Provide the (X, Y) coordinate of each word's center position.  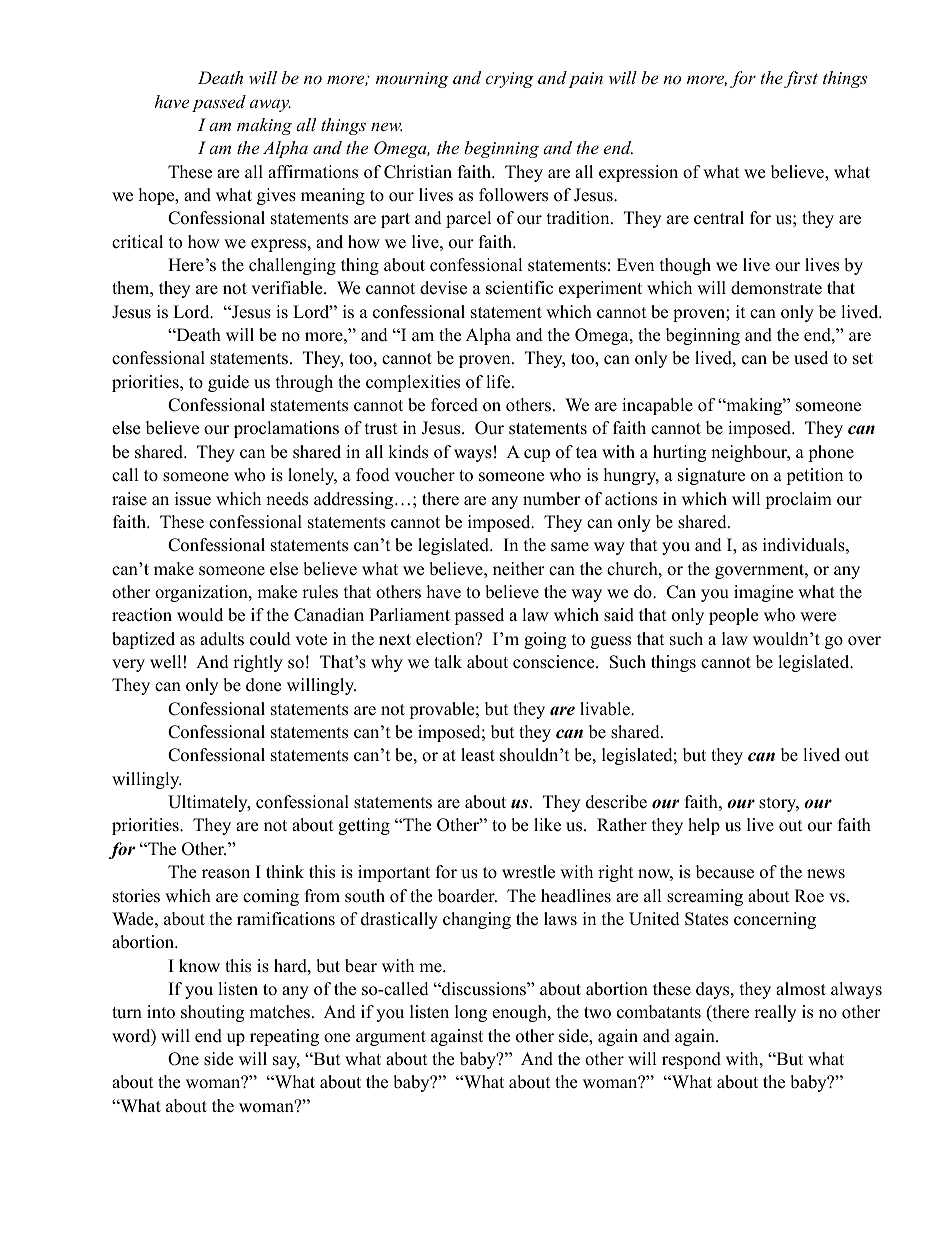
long (471, 1013)
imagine (763, 593)
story (779, 804)
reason (226, 874)
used (811, 358)
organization (202, 593)
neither (519, 569)
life (499, 382)
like (547, 825)
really (775, 1013)
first (801, 79)
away (270, 106)
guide (228, 383)
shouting (212, 1013)
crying (509, 80)
